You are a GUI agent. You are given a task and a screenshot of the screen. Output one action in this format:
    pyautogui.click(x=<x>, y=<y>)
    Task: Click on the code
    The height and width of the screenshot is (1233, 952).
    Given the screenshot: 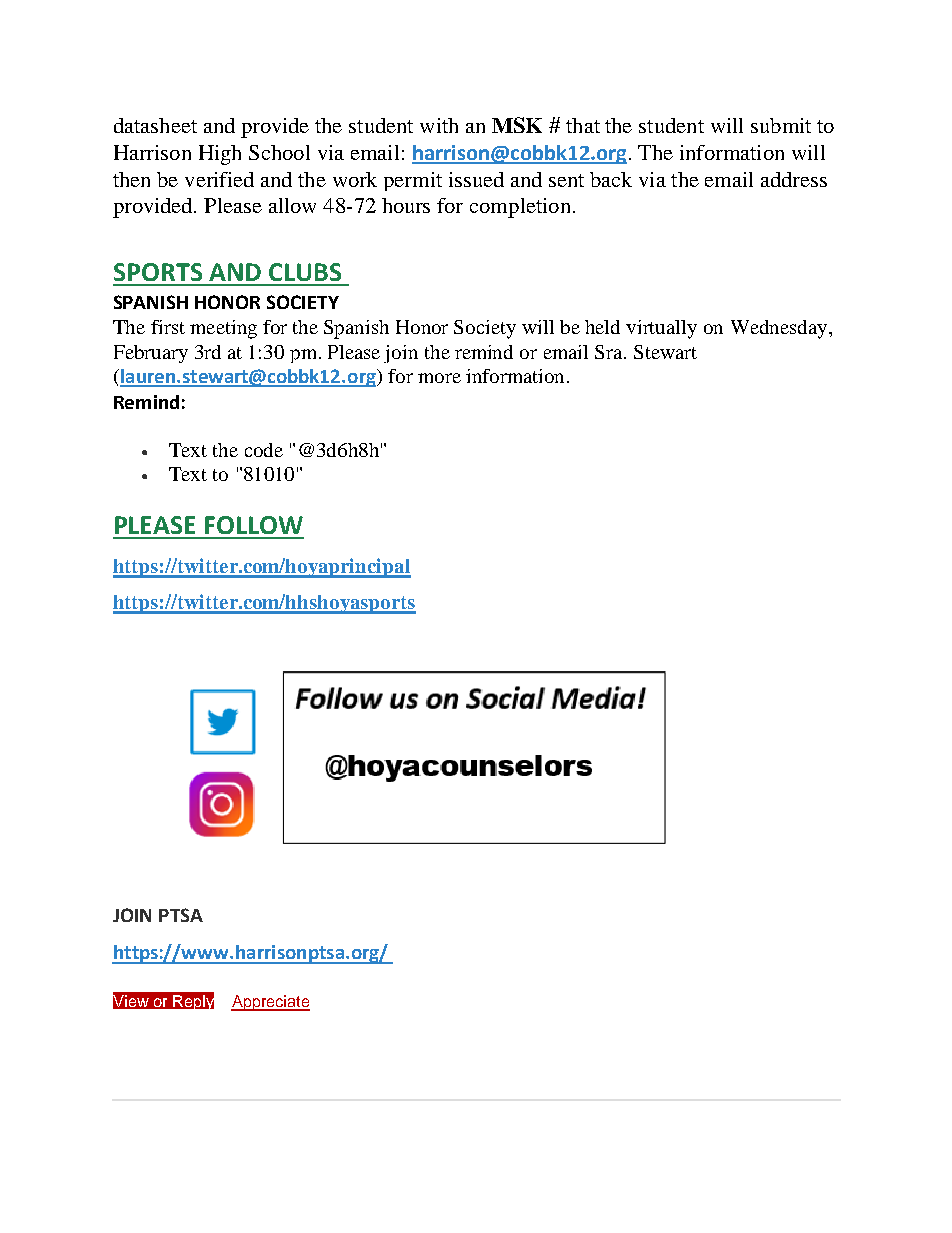 What is the action you would take?
    pyautogui.click(x=264, y=450)
